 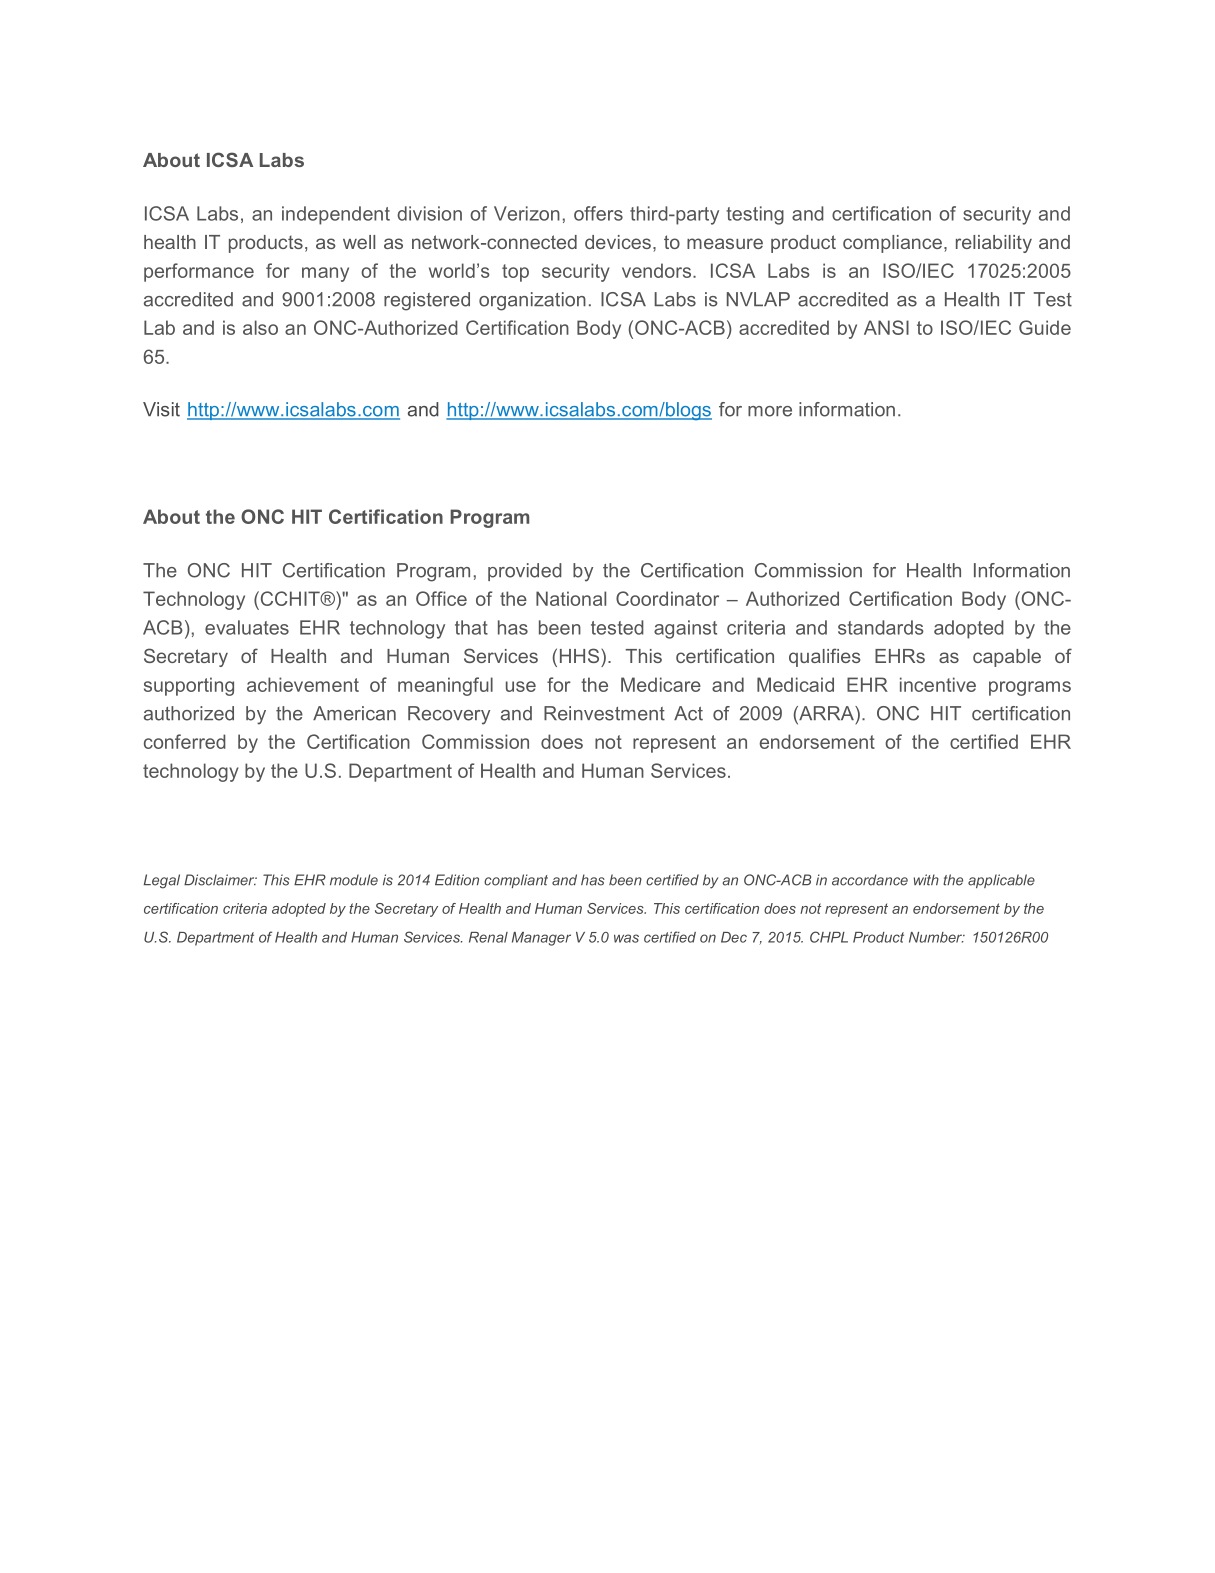 I want to click on independent, so click(x=336, y=215).
